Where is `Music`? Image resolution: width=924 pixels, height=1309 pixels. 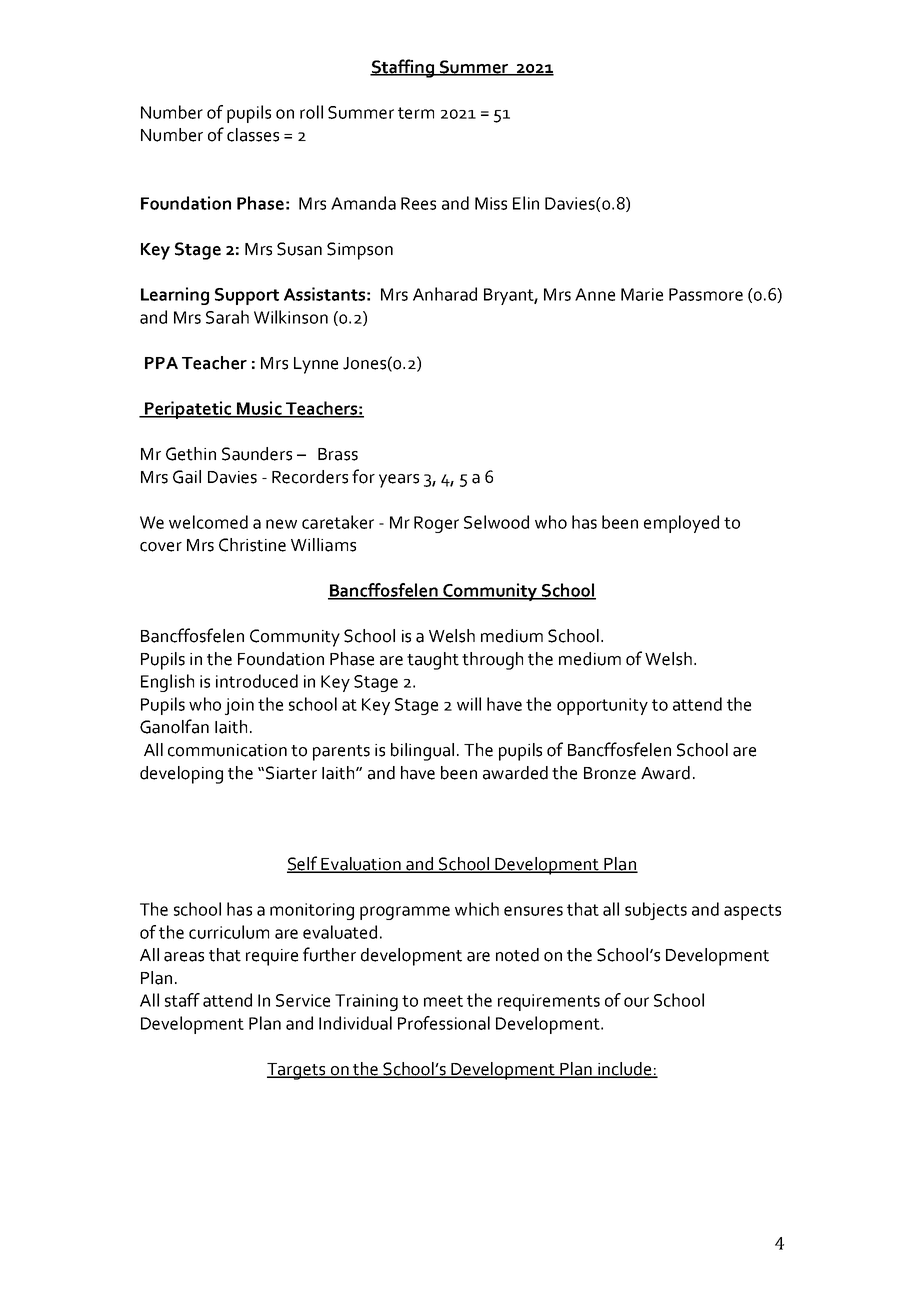 Music is located at coordinates (259, 409).
